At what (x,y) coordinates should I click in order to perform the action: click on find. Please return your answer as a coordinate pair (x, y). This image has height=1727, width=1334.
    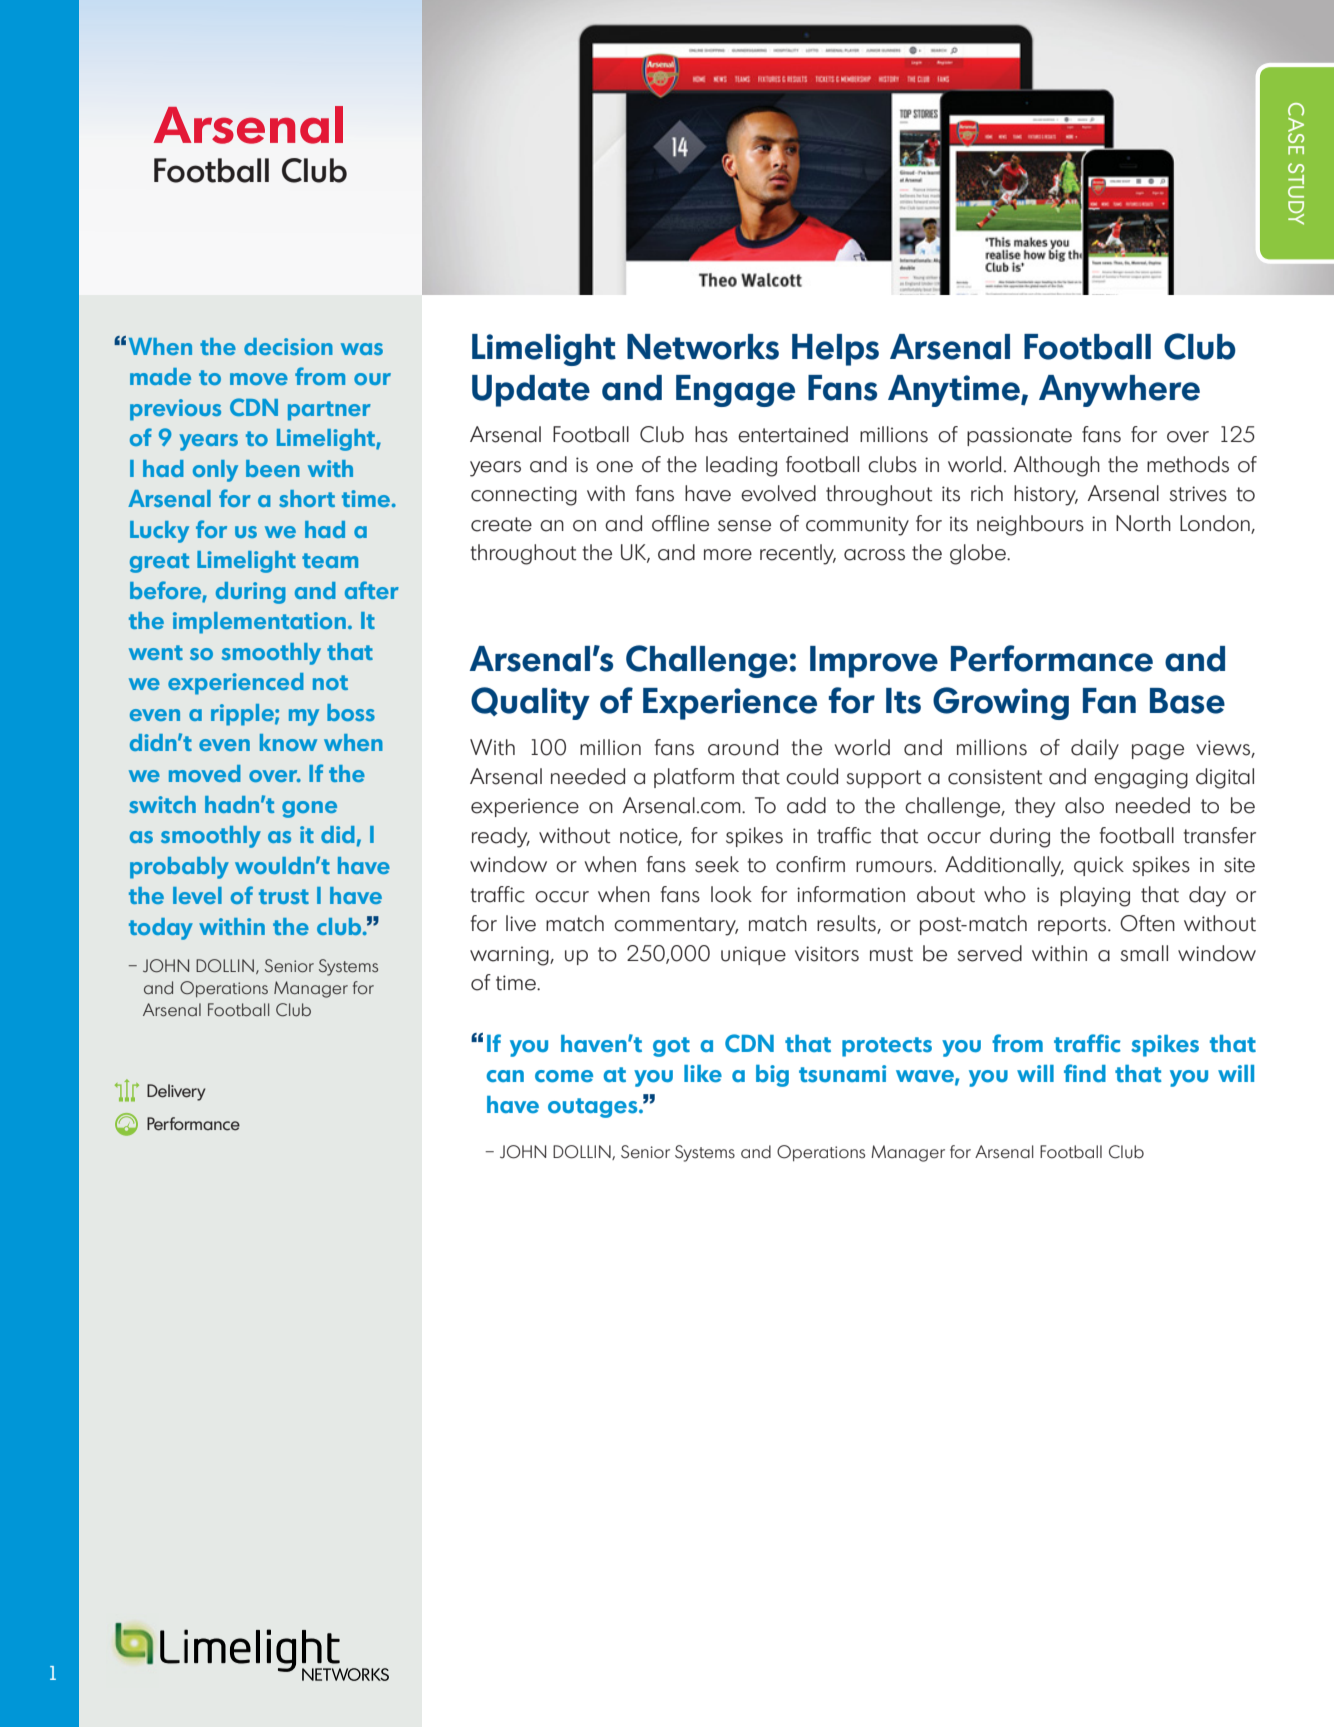
    Looking at the image, I should click on (1085, 1073).
